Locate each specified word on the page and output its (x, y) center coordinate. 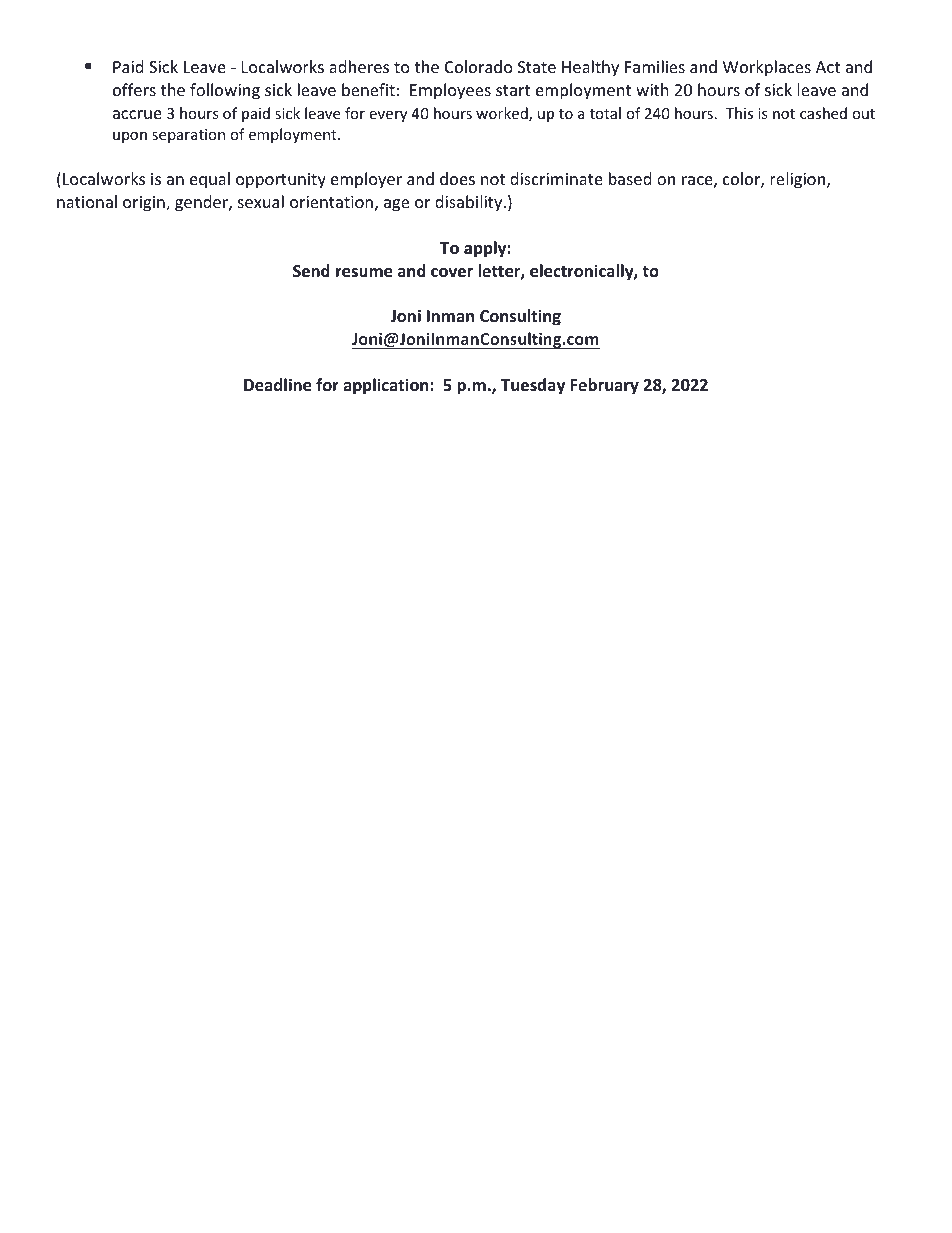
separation (188, 136)
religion (797, 180)
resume (364, 273)
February (604, 386)
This (739, 113)
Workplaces (767, 68)
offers (134, 89)
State (537, 67)
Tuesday (533, 386)
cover (452, 273)
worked (503, 114)
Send (311, 271)
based (630, 178)
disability (470, 203)
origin (145, 204)
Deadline (277, 385)
